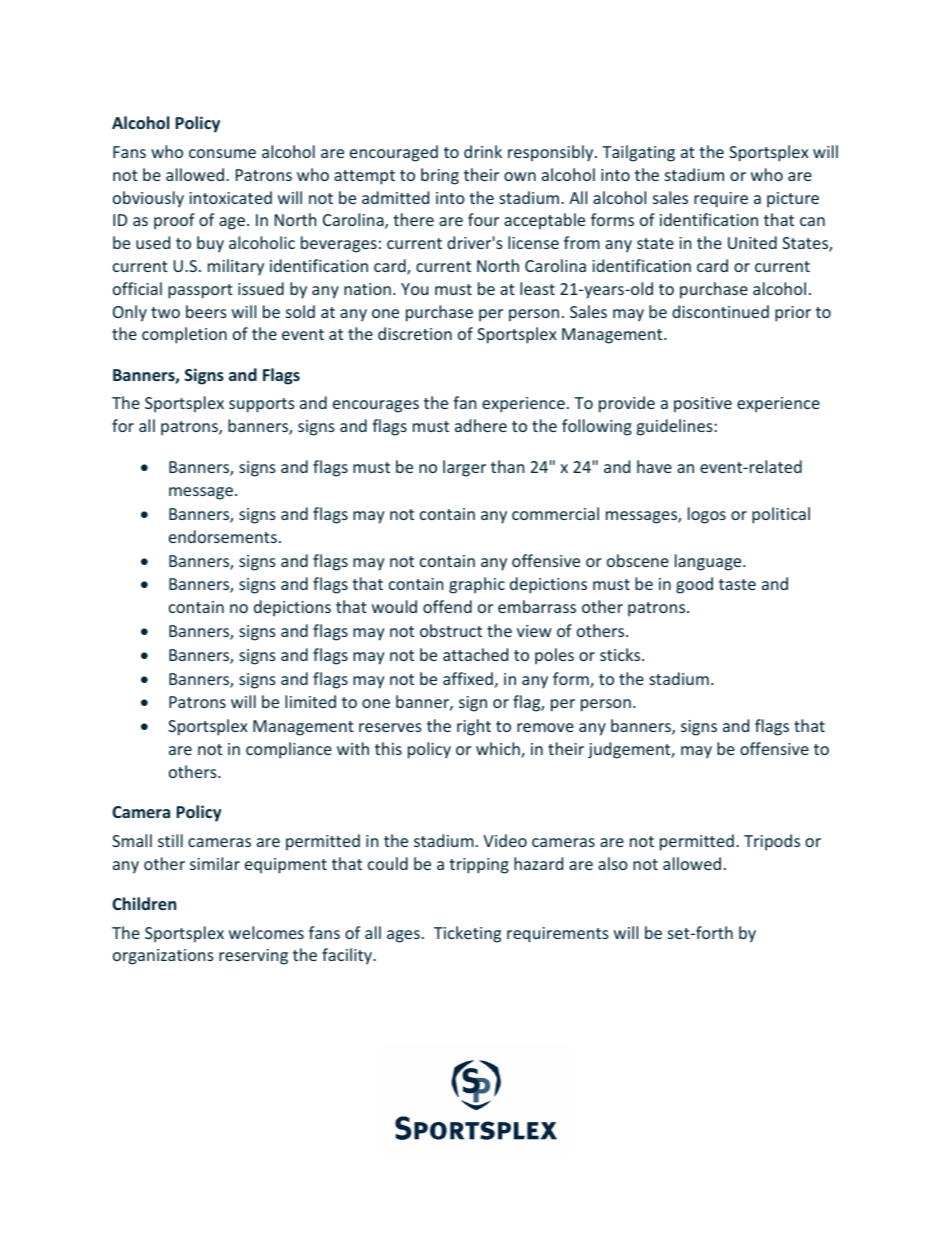 This screenshot has height=1233, width=952. Describe the element at coordinates (481, 425) in the screenshot. I see `adhere` at that location.
